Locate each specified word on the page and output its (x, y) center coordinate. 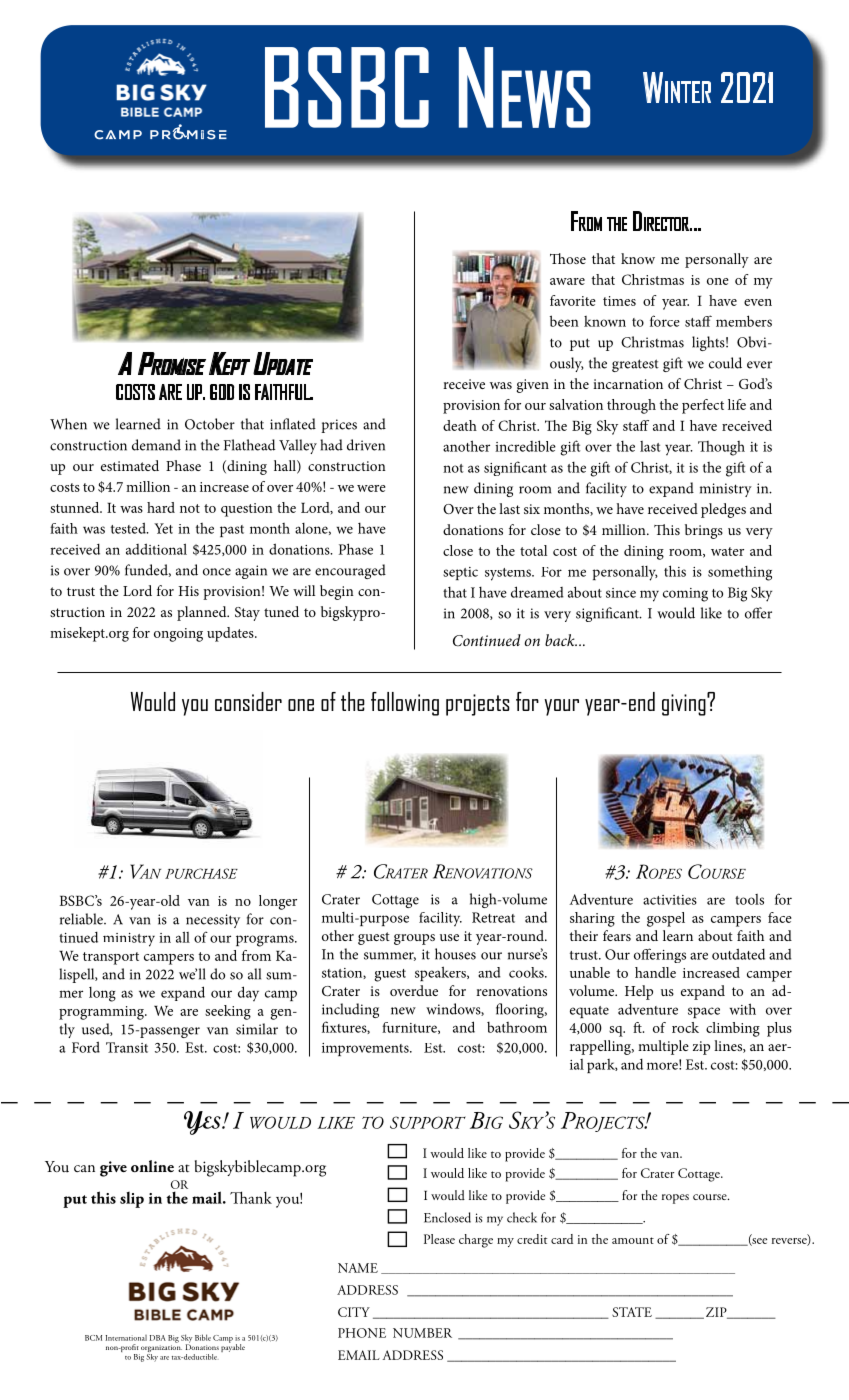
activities (670, 900)
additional (156, 549)
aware (567, 281)
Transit (127, 1047)
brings (704, 531)
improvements (366, 1049)
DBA (158, 1338)
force (665, 321)
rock (685, 1027)
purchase (201, 873)
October (210, 424)
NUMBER (422, 1333)
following (405, 704)
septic (460, 573)
